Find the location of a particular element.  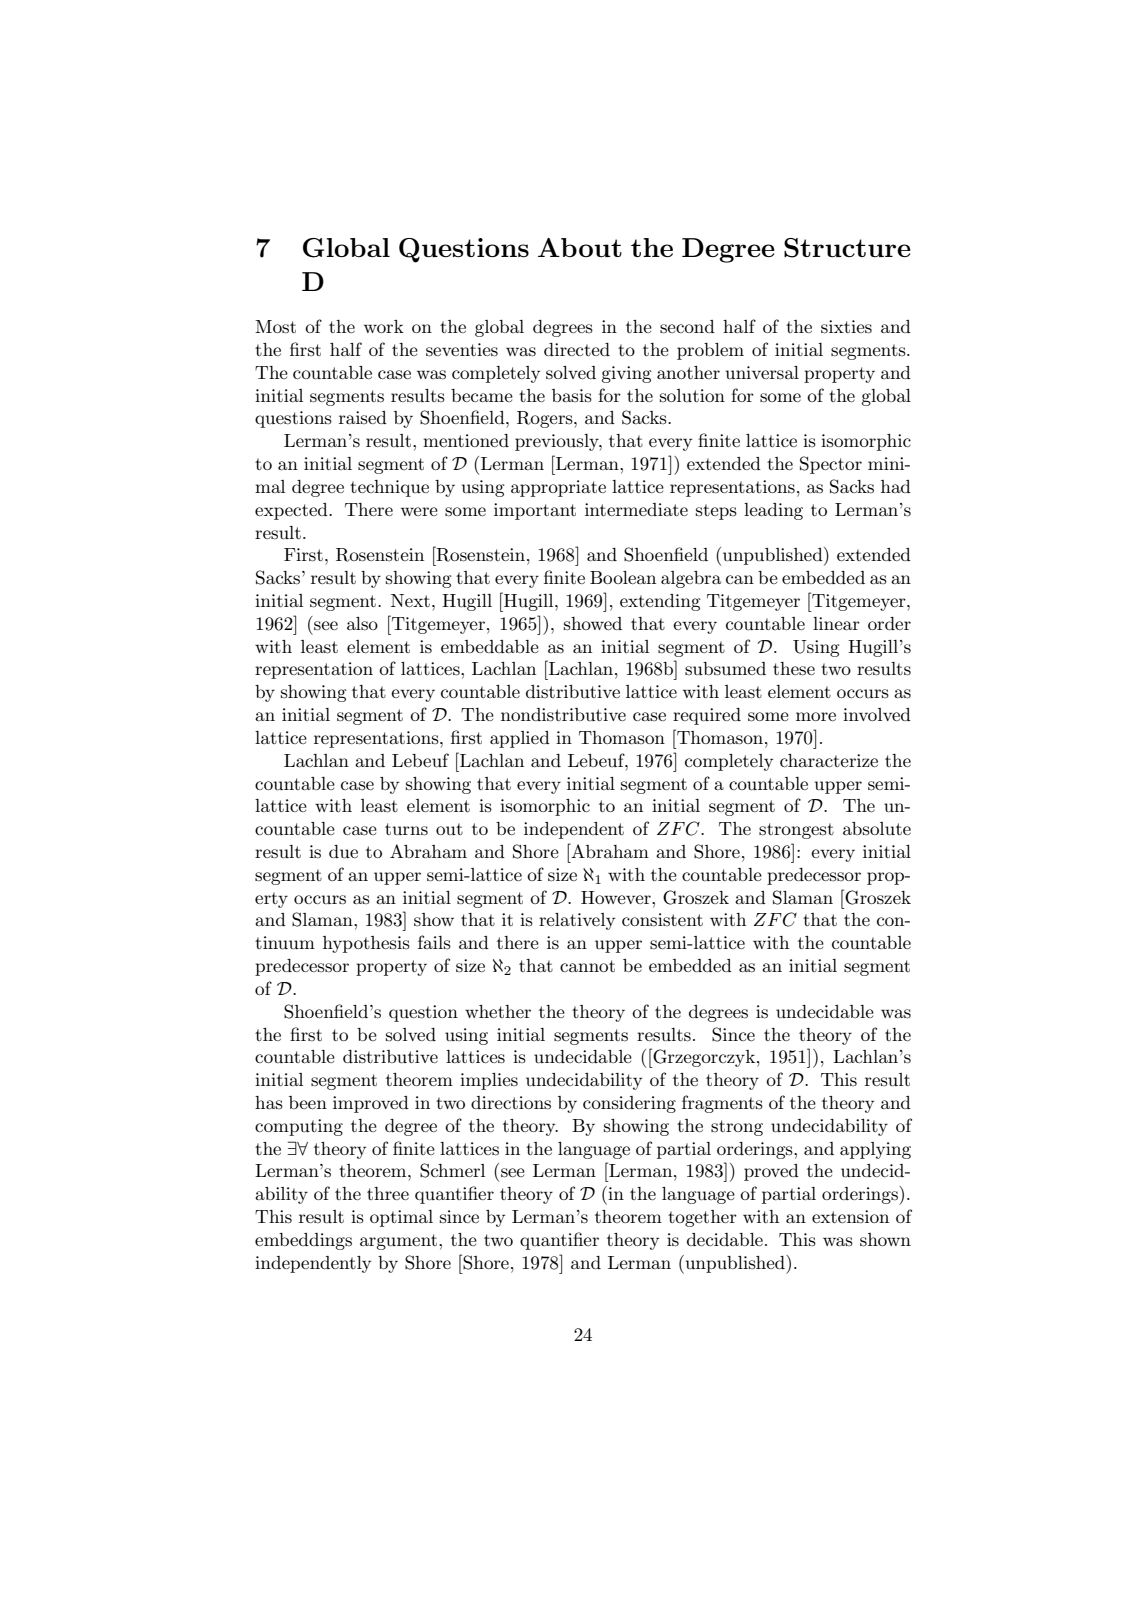

About is located at coordinates (580, 247).
